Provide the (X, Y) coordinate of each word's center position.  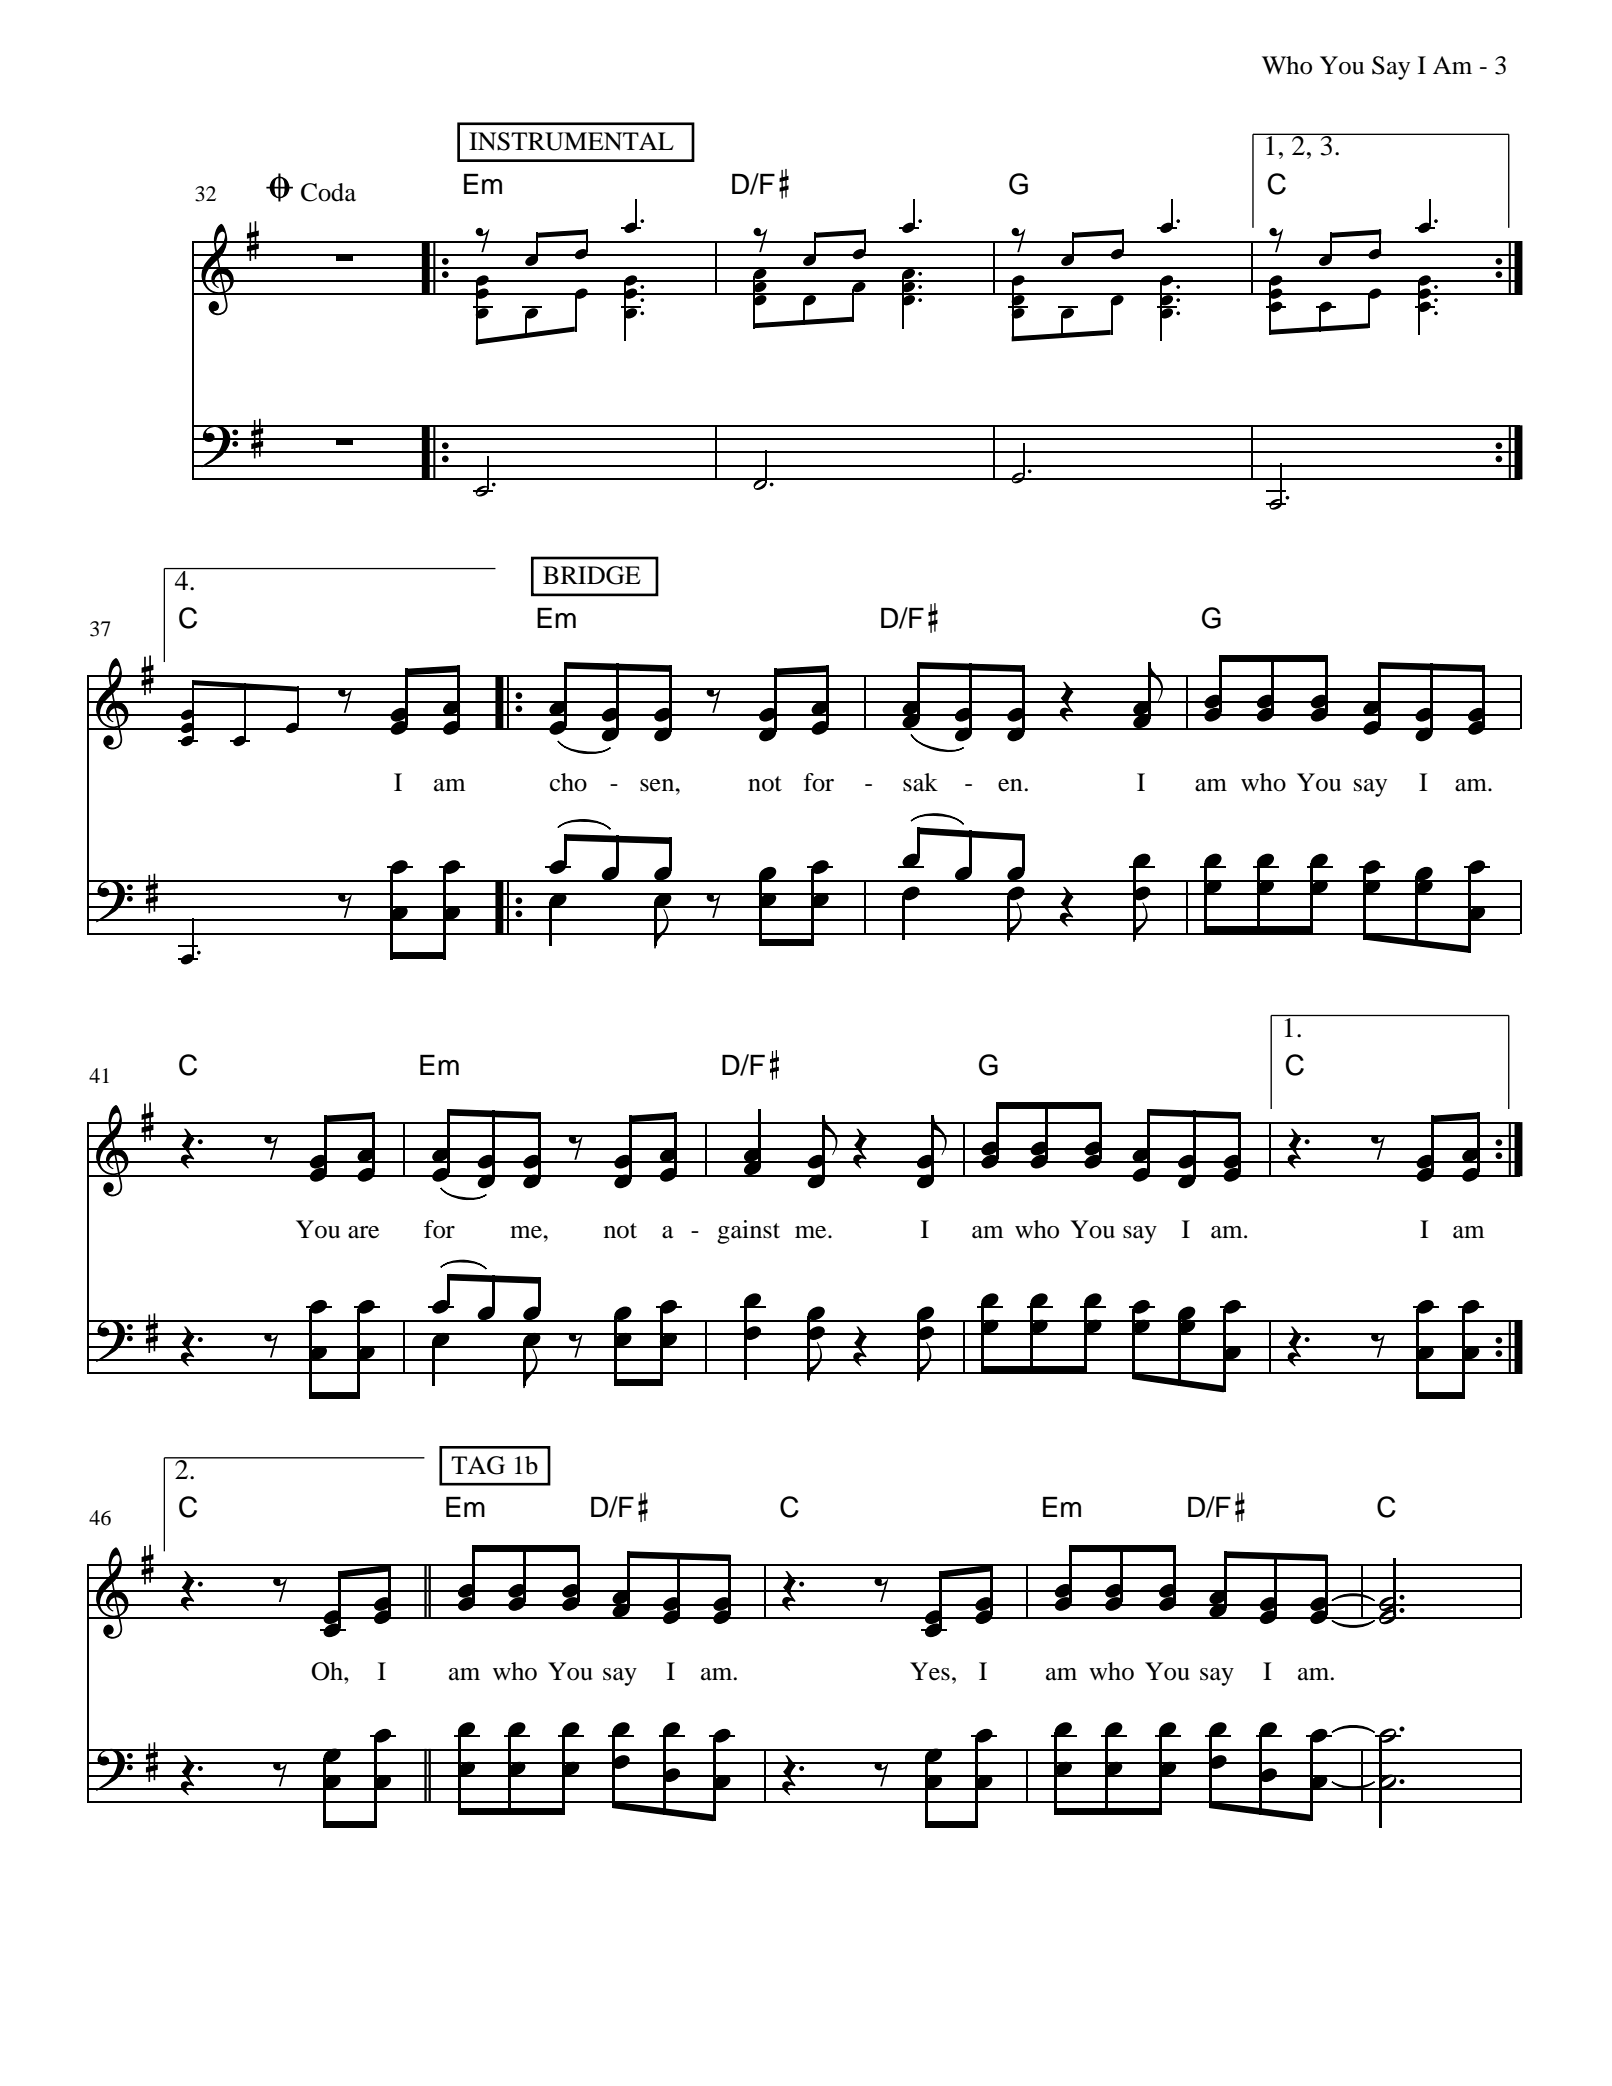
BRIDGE (592, 575)
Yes (930, 1671)
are (363, 1232)
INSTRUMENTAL (571, 141)
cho (568, 782)
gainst (748, 1232)
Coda (328, 192)
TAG (478, 1465)
